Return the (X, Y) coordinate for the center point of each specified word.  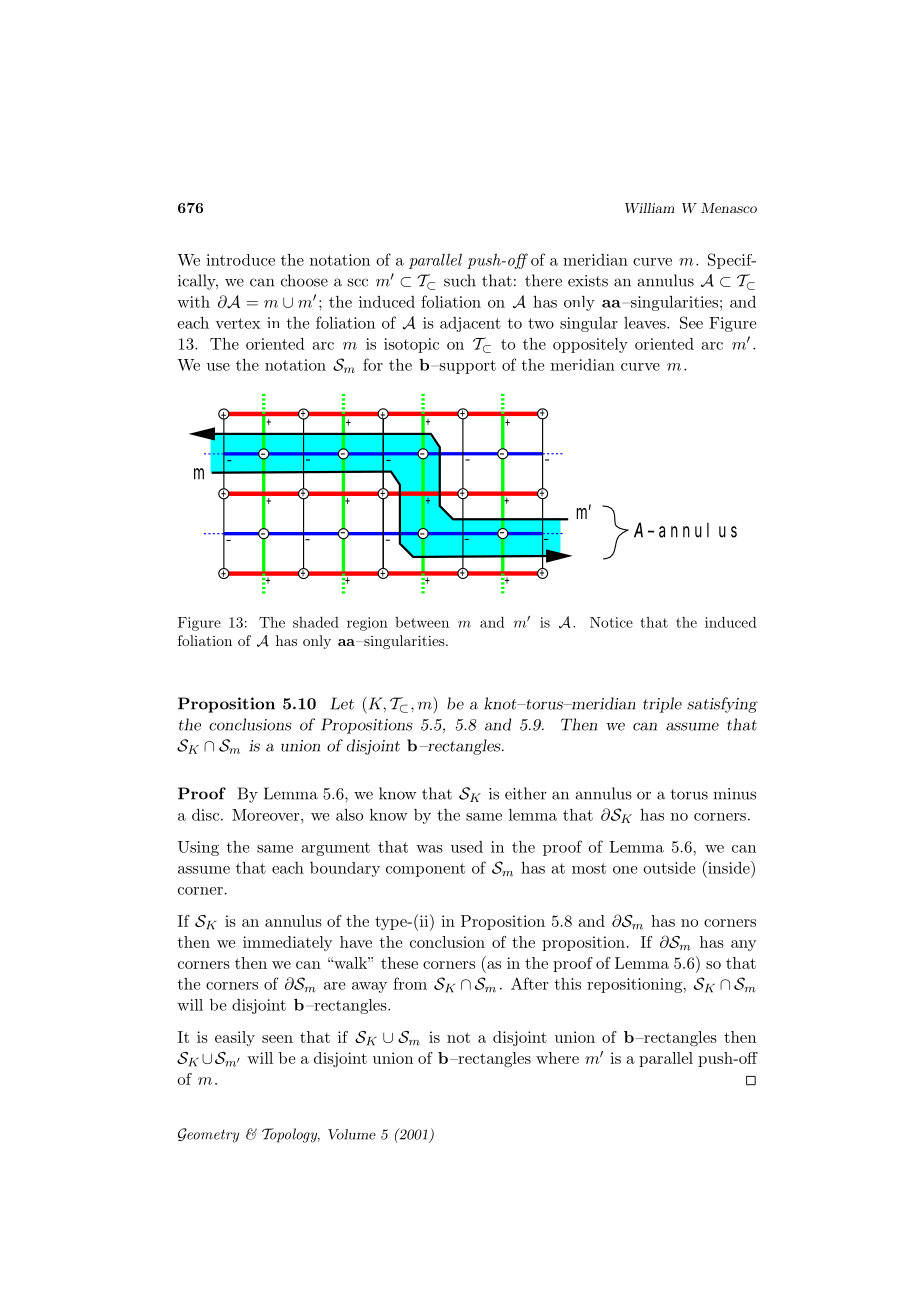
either (526, 793)
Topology (291, 1135)
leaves (646, 323)
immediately (287, 943)
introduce (240, 260)
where (557, 1058)
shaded (316, 622)
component (425, 870)
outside (669, 868)
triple (662, 705)
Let (342, 703)
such (460, 280)
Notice (611, 622)
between (422, 622)
